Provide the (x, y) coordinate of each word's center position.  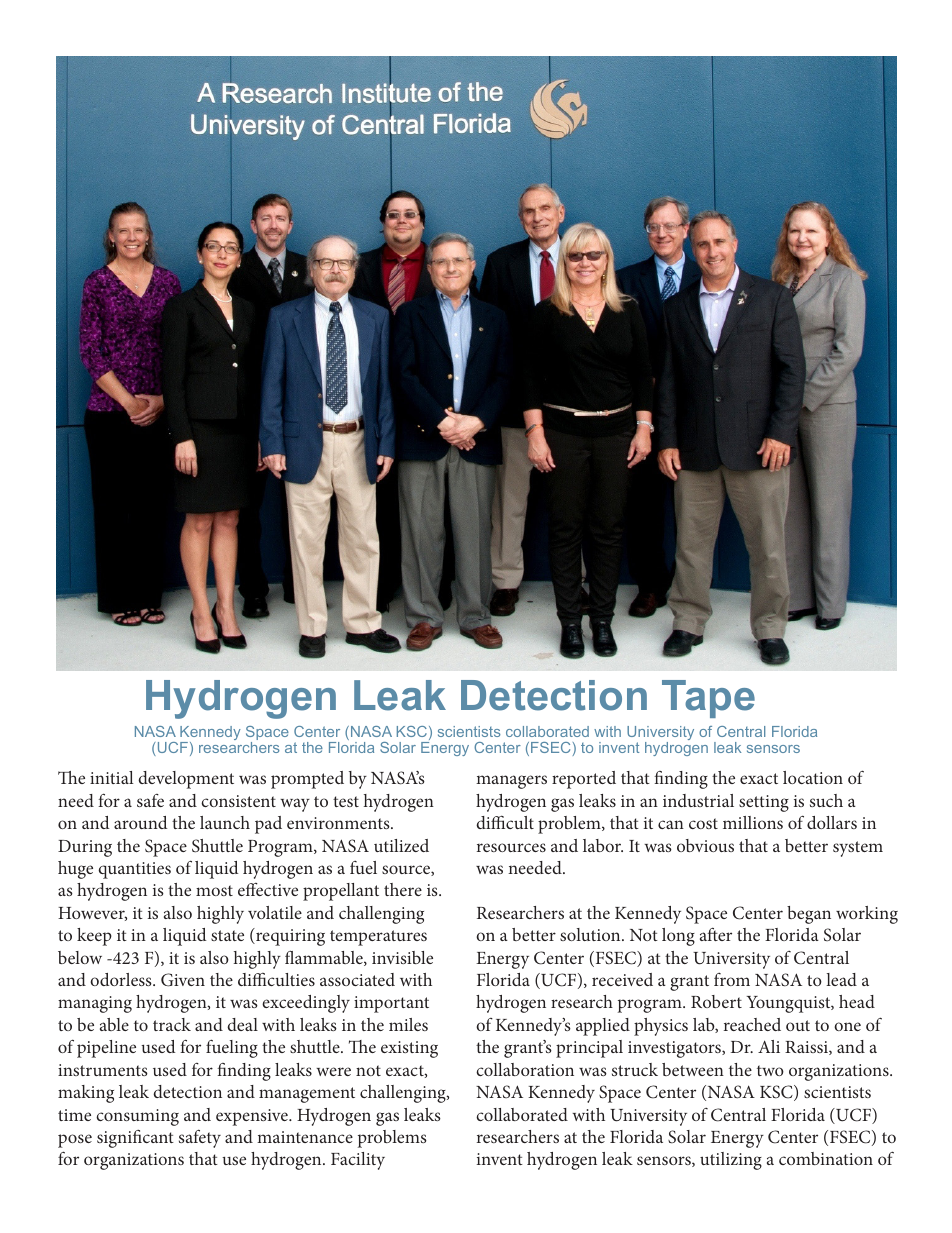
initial (112, 777)
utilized (401, 845)
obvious (705, 845)
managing (95, 1004)
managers (511, 782)
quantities (134, 870)
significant (135, 1139)
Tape (708, 699)
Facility (358, 1161)
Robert (716, 1001)
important (391, 1004)
